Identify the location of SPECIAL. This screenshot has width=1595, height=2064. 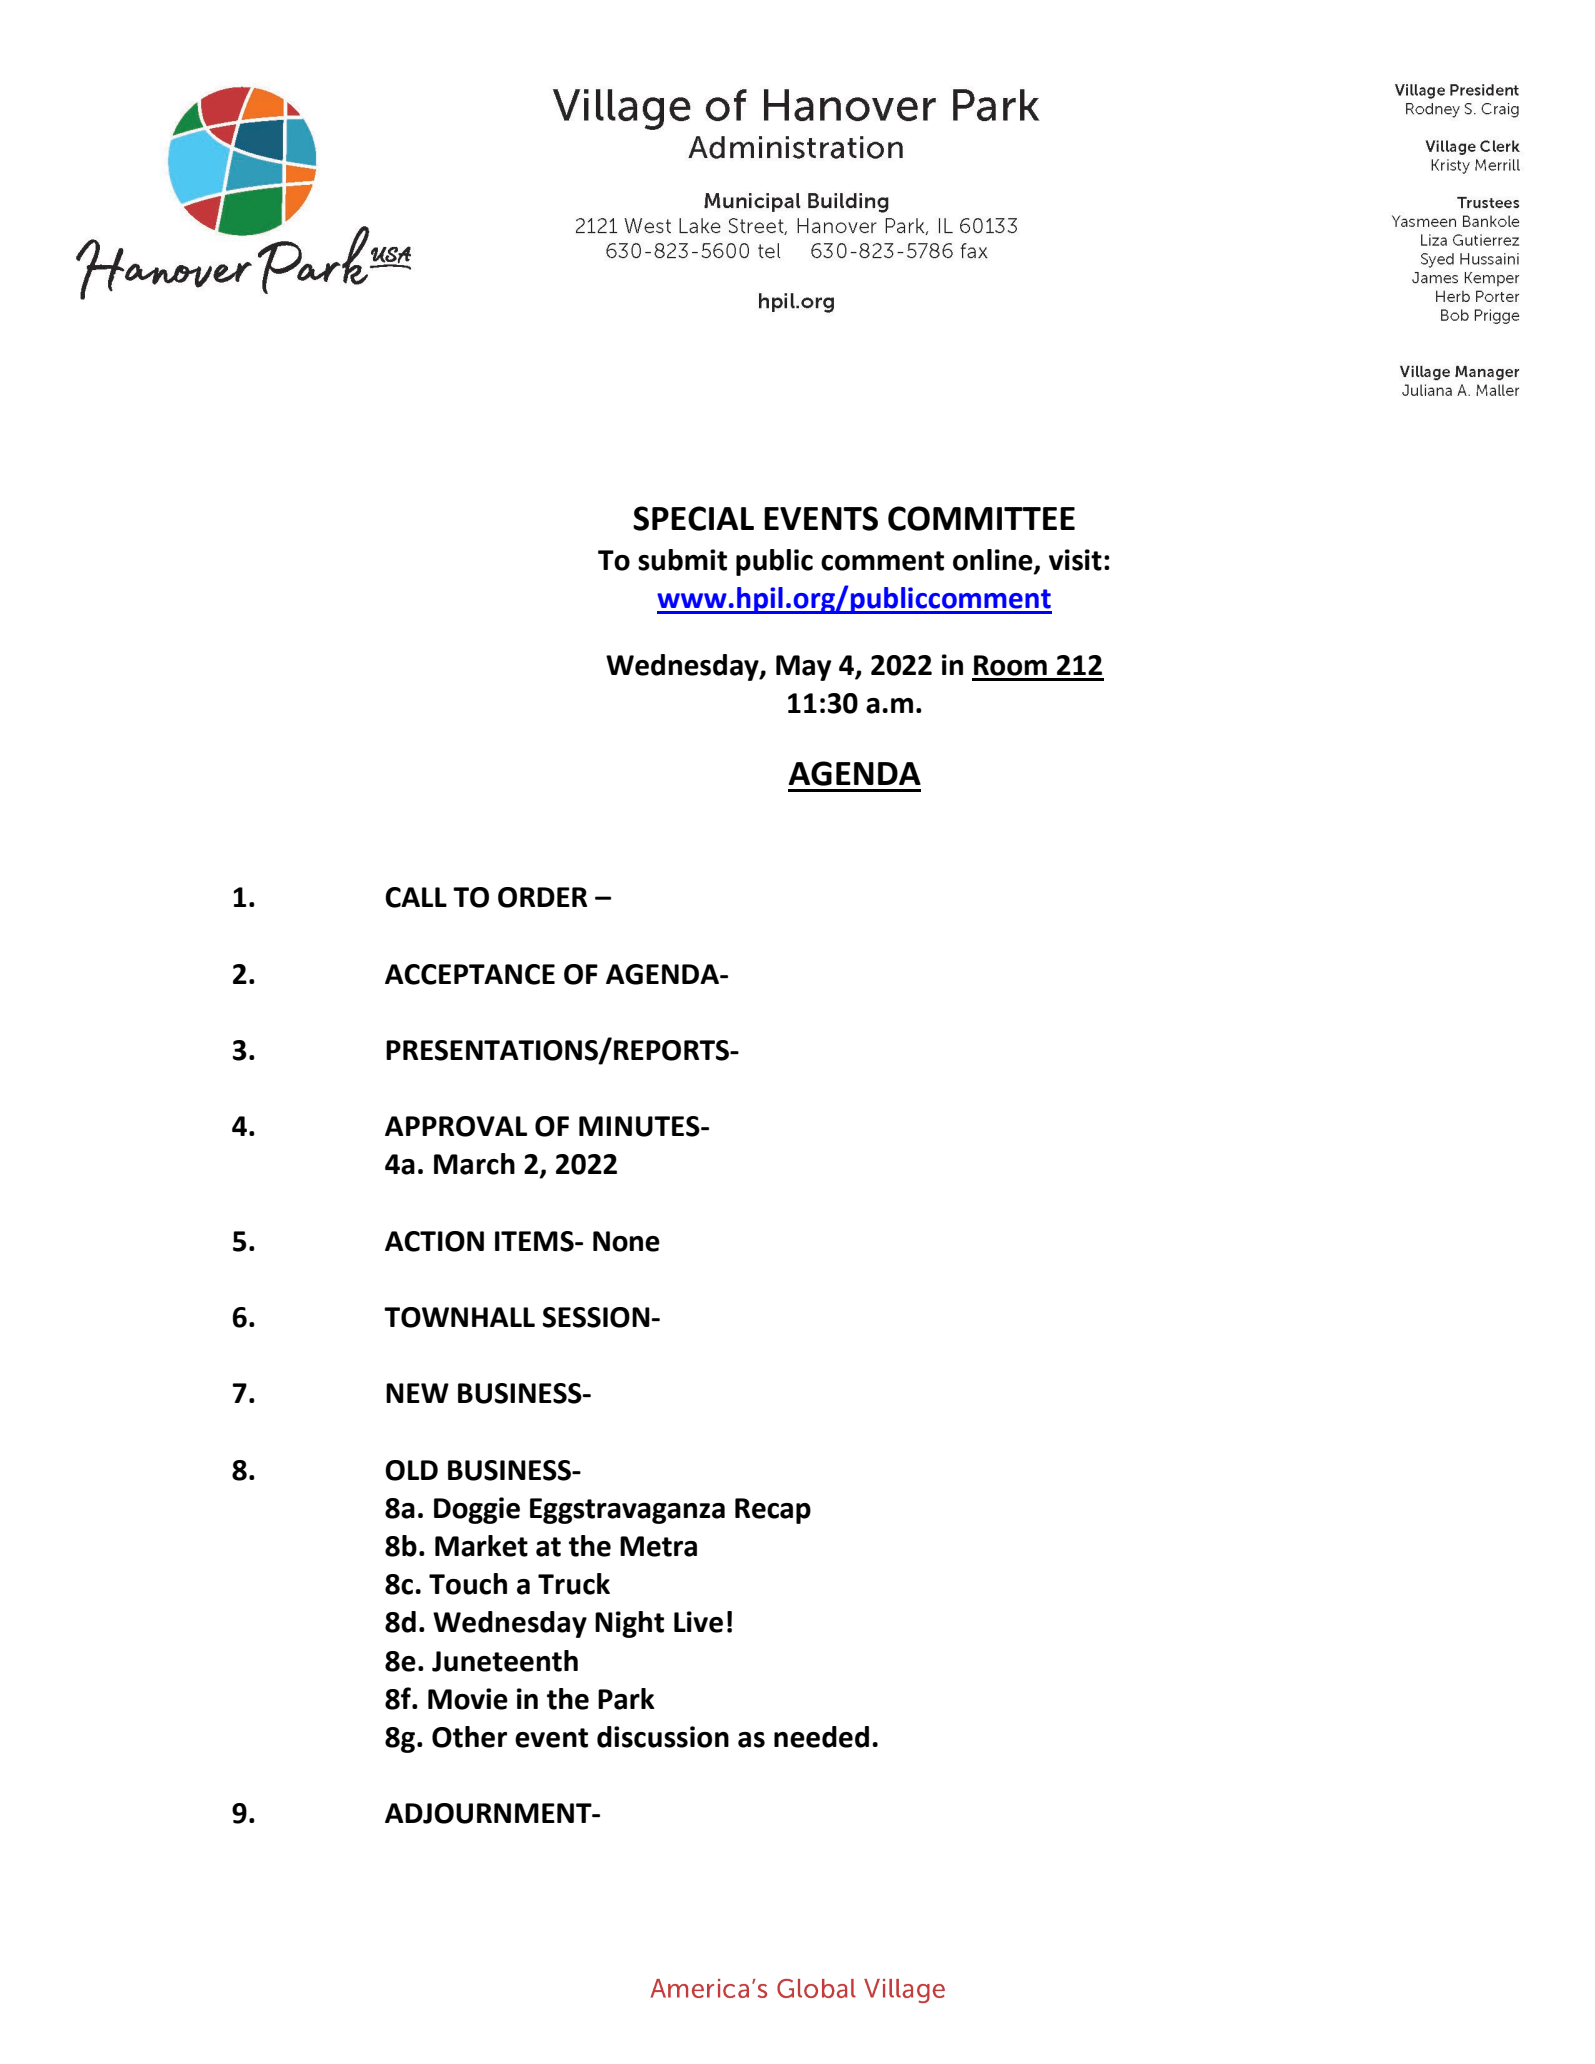
(693, 518).
